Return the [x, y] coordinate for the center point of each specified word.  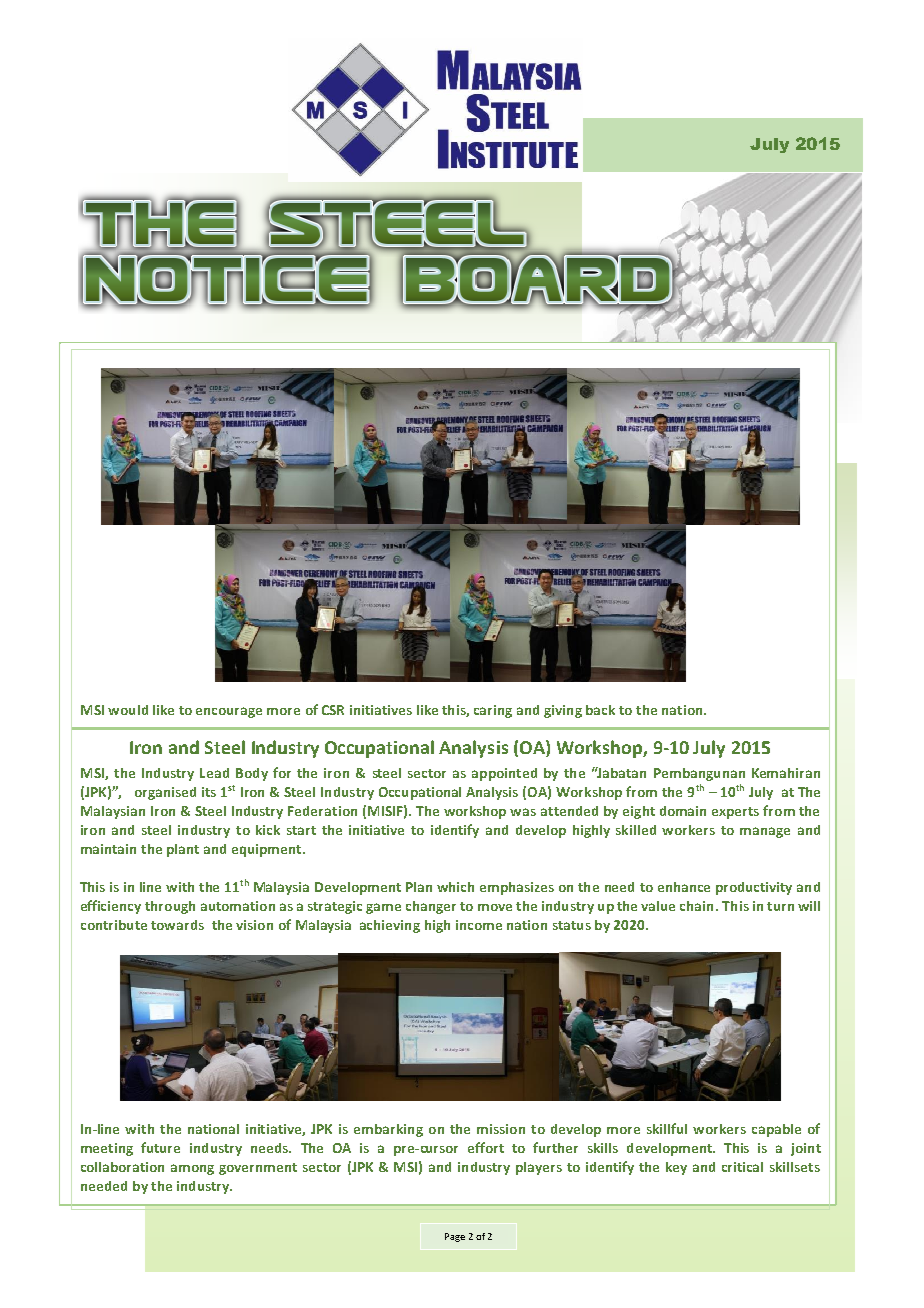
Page [455, 1237]
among [192, 1169]
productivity [754, 888]
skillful [667, 1128]
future [160, 1147]
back [600, 710]
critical [742, 1167]
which [455, 887]
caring [493, 711]
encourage [229, 712]
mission [501, 1129]
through [170, 907]
